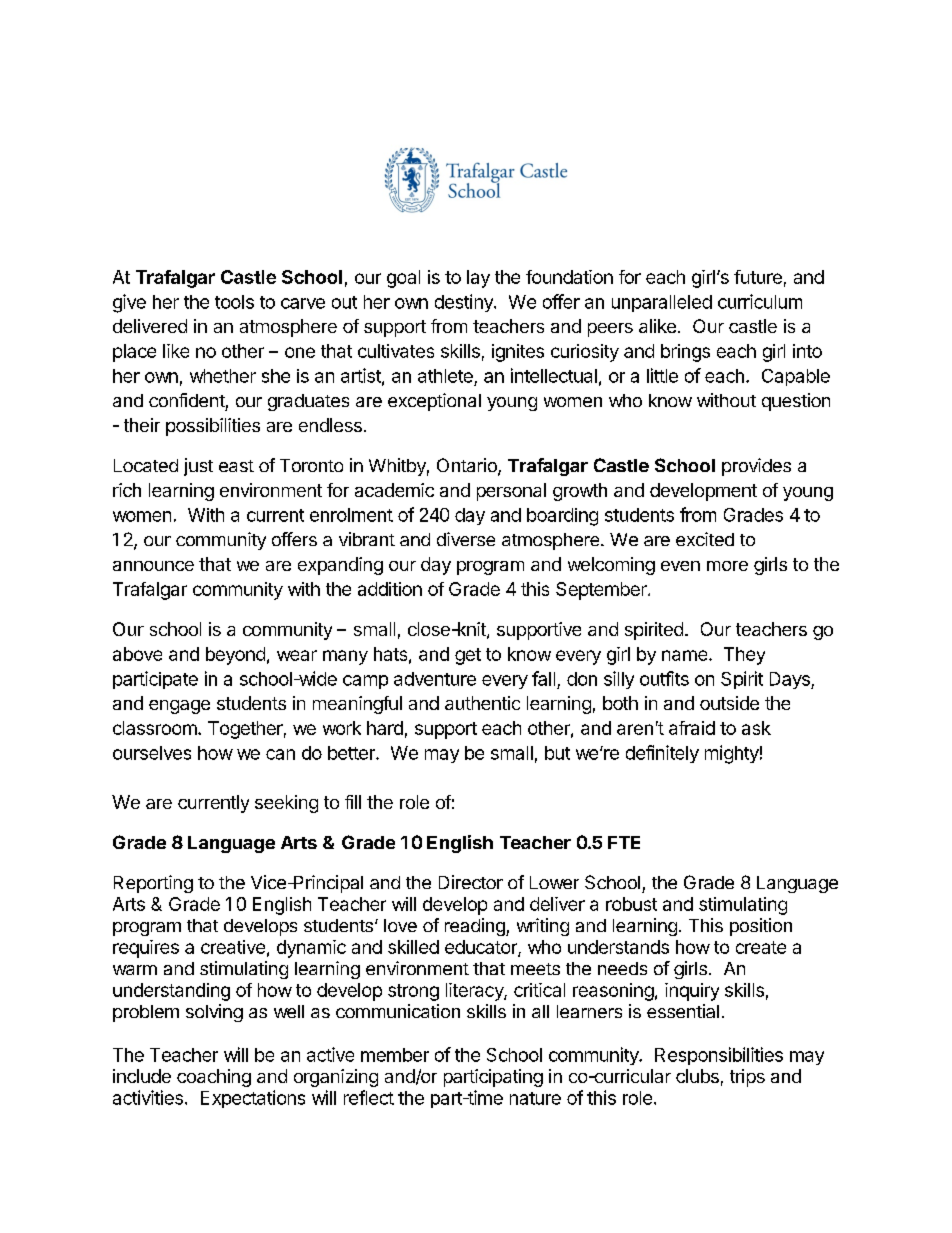  Describe the element at coordinates (214, 1078) in the page. I see `coaching` at that location.
